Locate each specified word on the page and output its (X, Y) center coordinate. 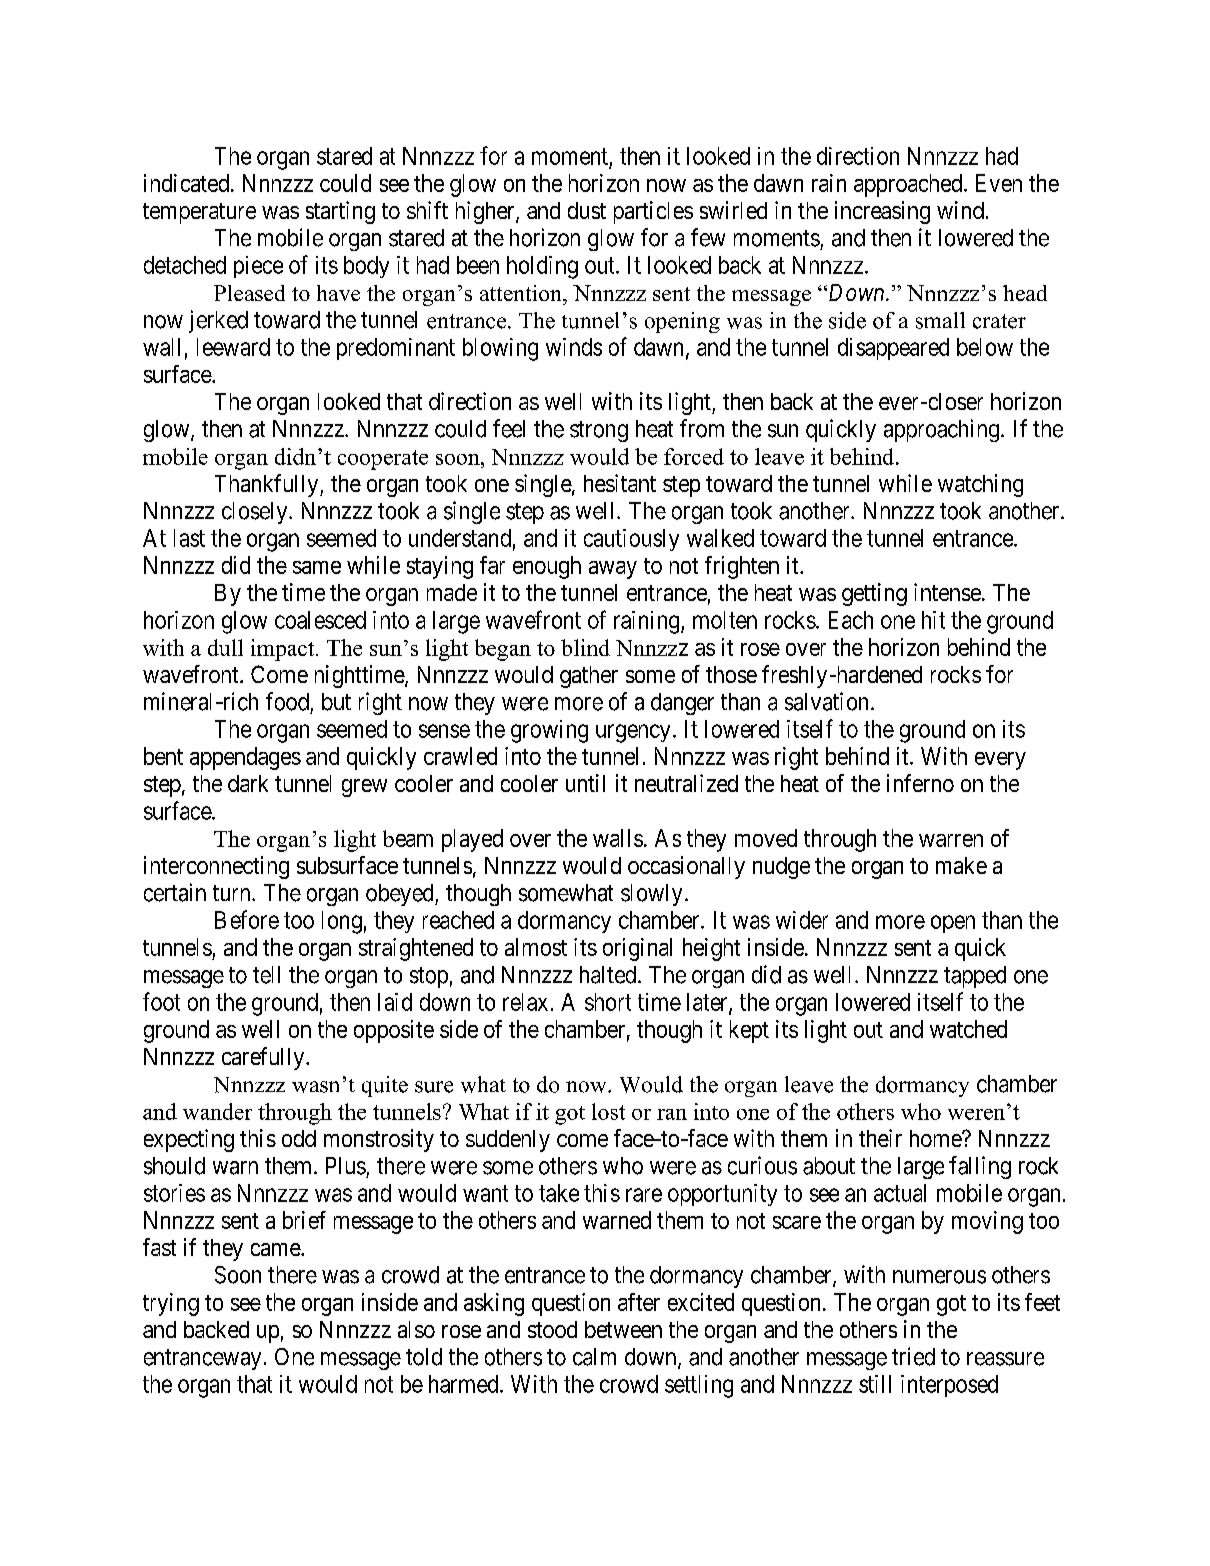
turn (233, 893)
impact (284, 650)
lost (608, 1111)
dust (587, 210)
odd (299, 1138)
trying (171, 1304)
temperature (199, 213)
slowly (651, 895)
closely (256, 513)
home (936, 1138)
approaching (941, 430)
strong (599, 431)
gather (589, 677)
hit (933, 620)
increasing (882, 212)
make (961, 865)
